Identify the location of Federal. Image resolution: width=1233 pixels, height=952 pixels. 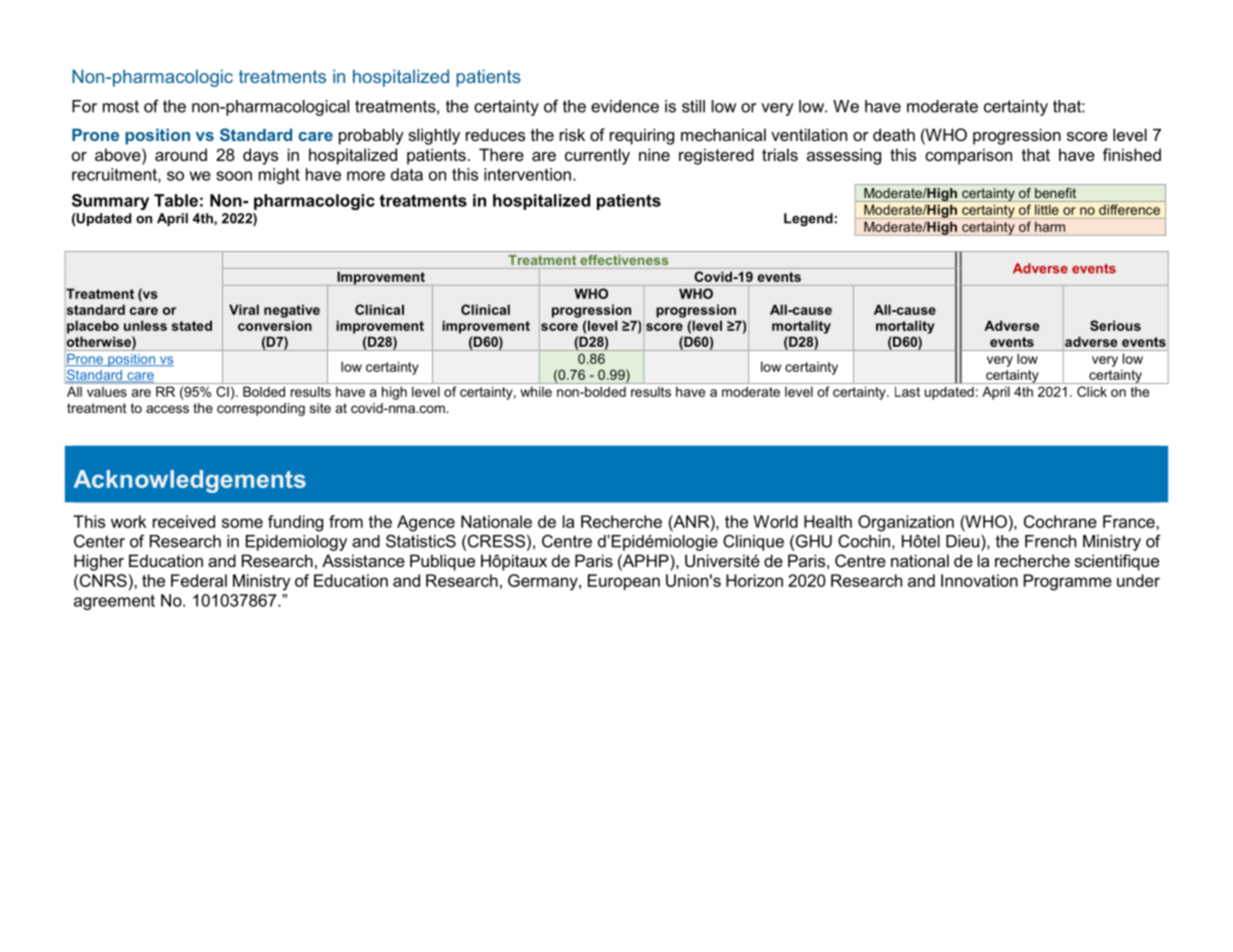
(199, 580).
